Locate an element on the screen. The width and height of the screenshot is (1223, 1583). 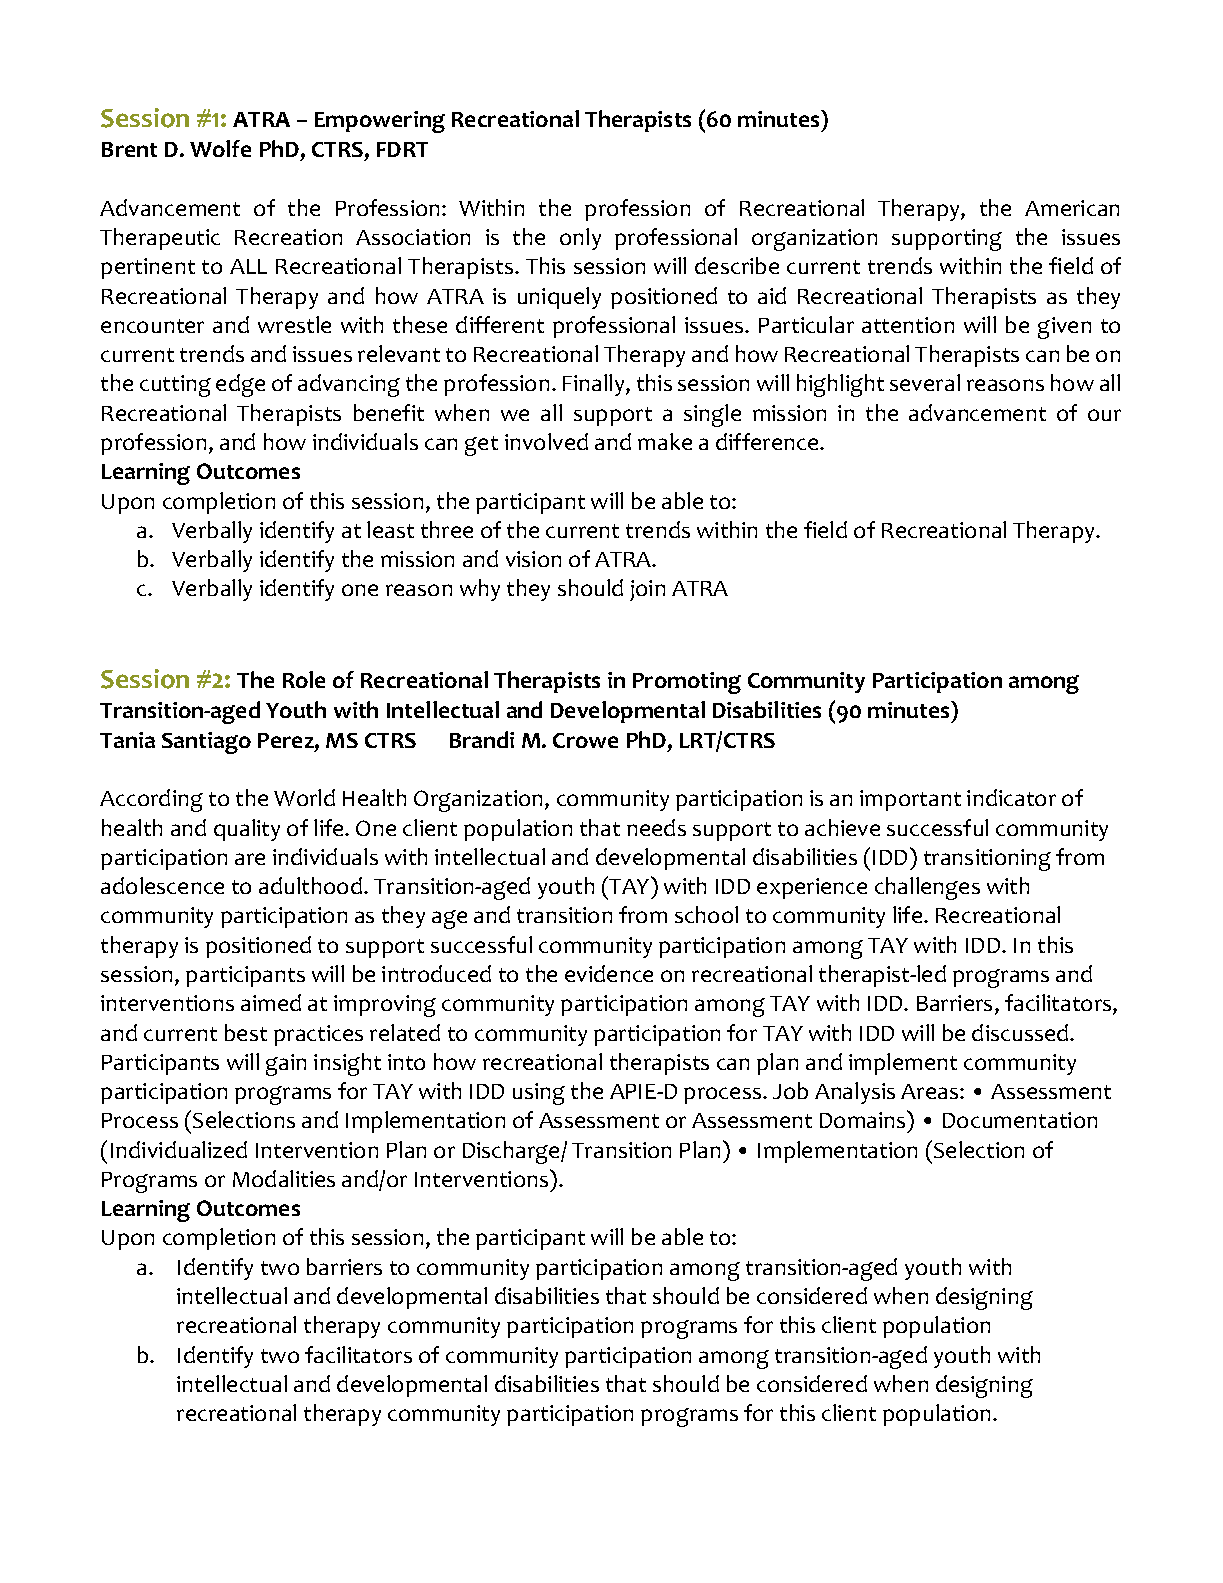
our is located at coordinates (1104, 415).
